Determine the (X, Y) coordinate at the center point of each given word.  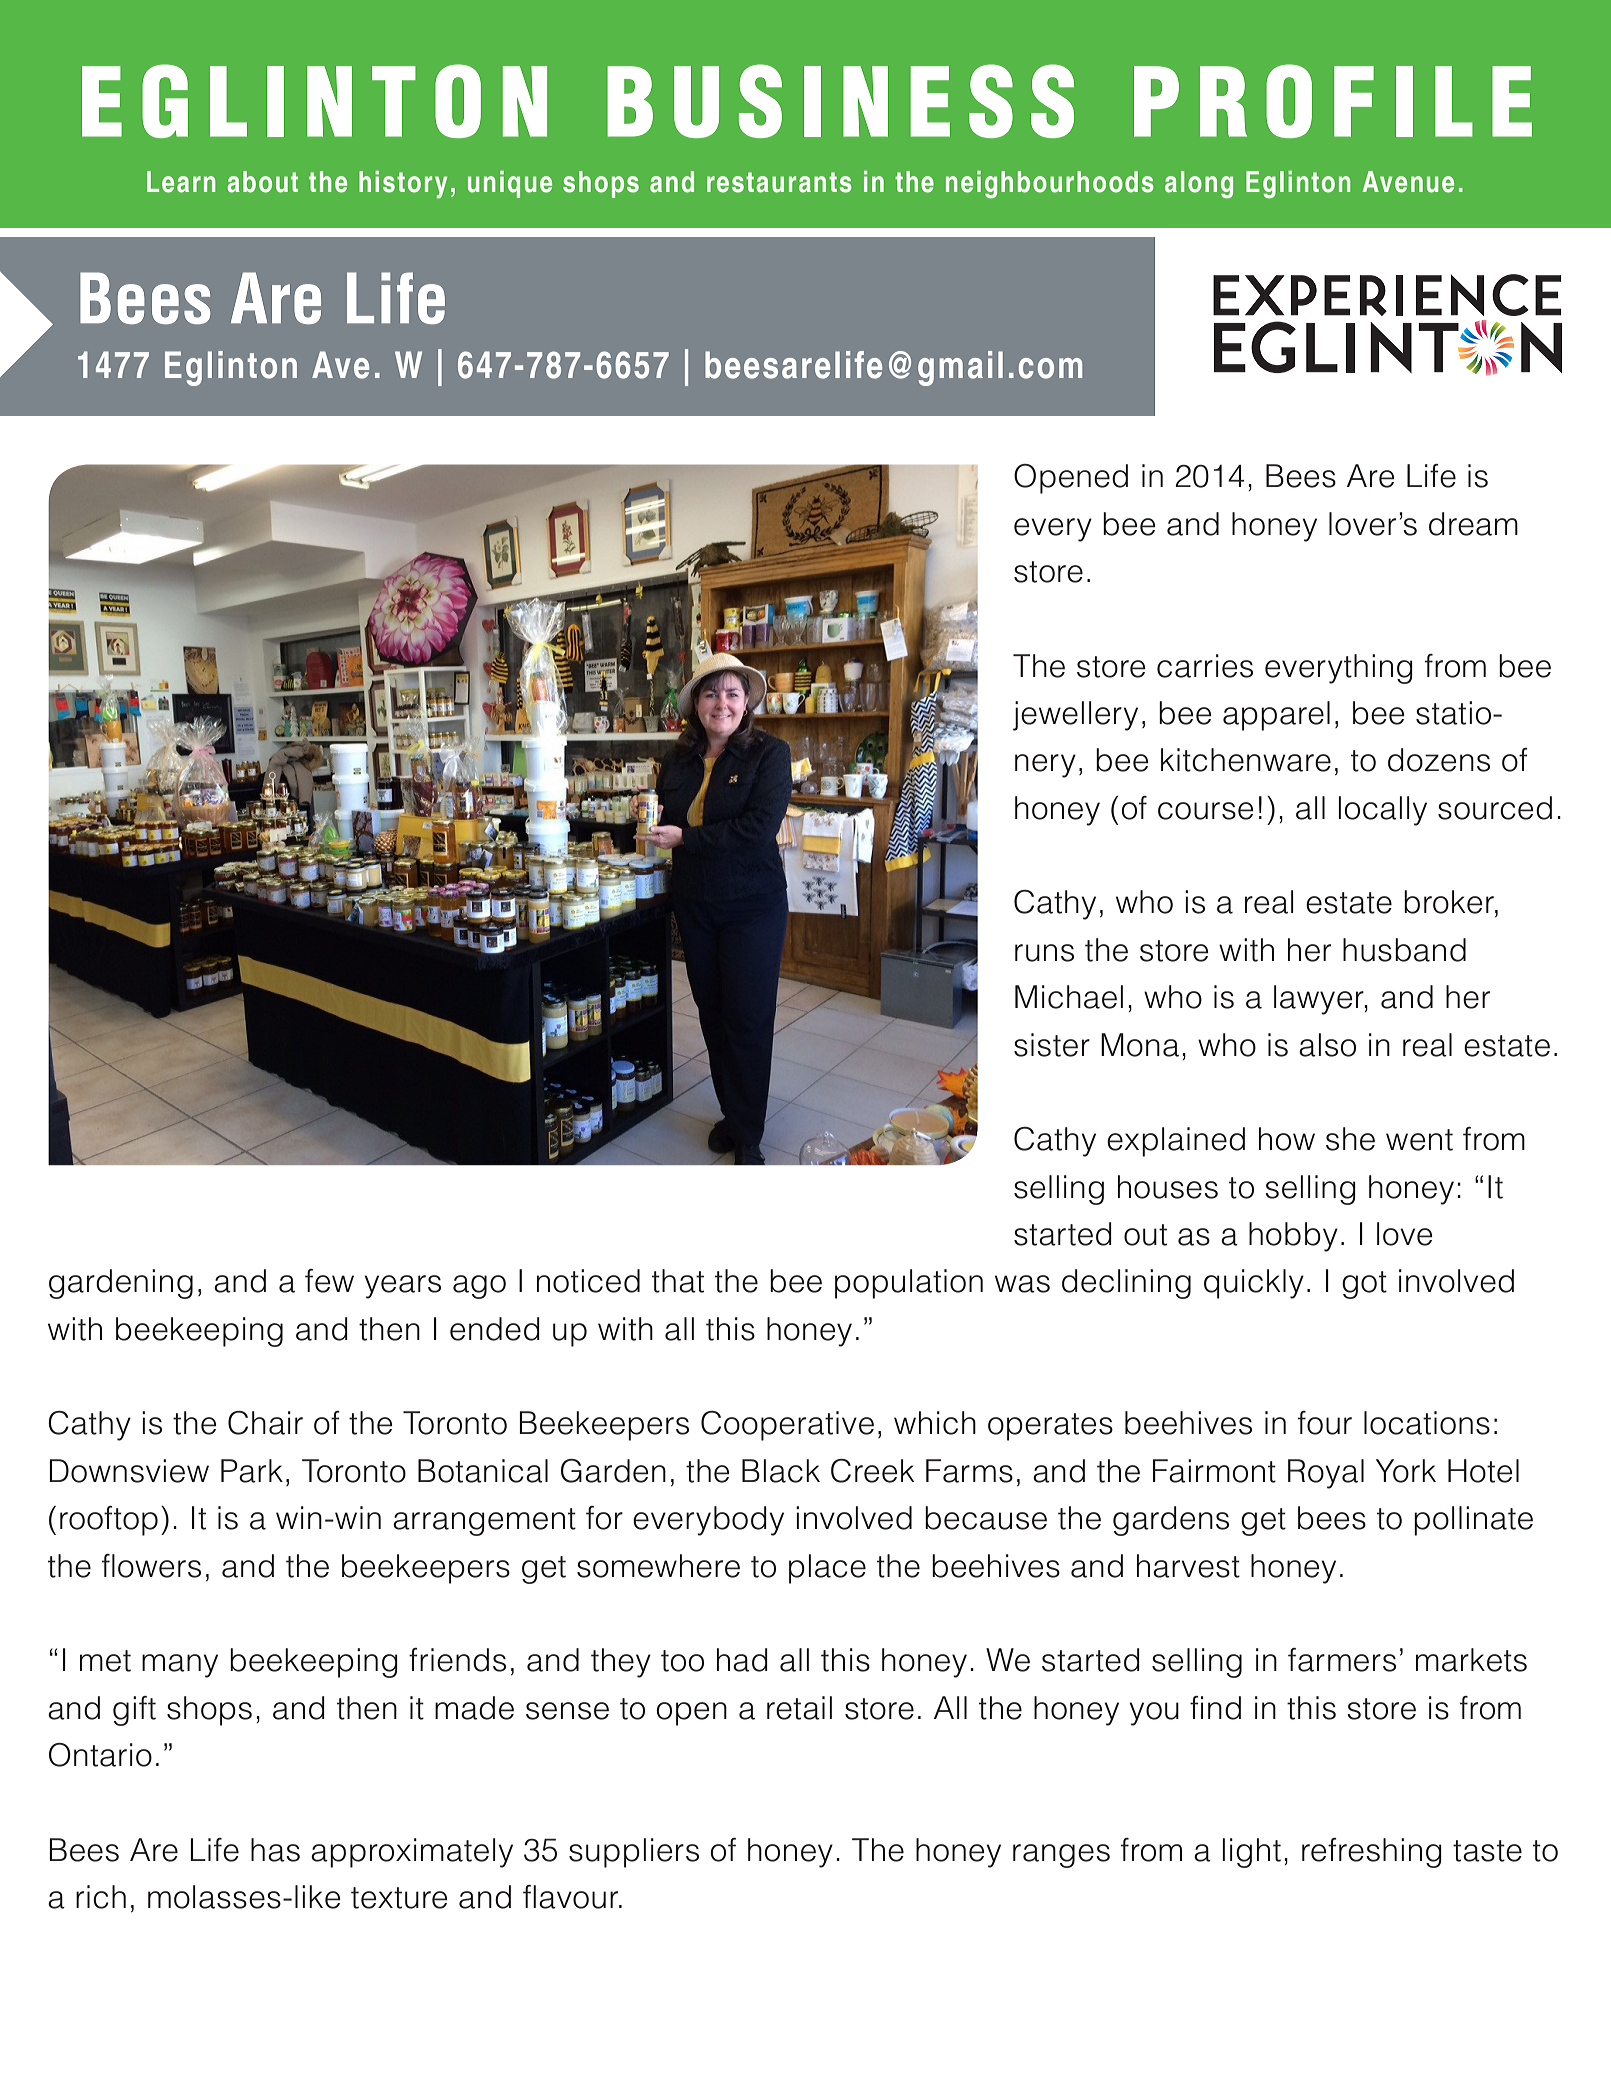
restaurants (779, 182)
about (263, 182)
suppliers (634, 1853)
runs (1044, 953)
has (275, 1850)
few (329, 1281)
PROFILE (1333, 101)
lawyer (1320, 1000)
